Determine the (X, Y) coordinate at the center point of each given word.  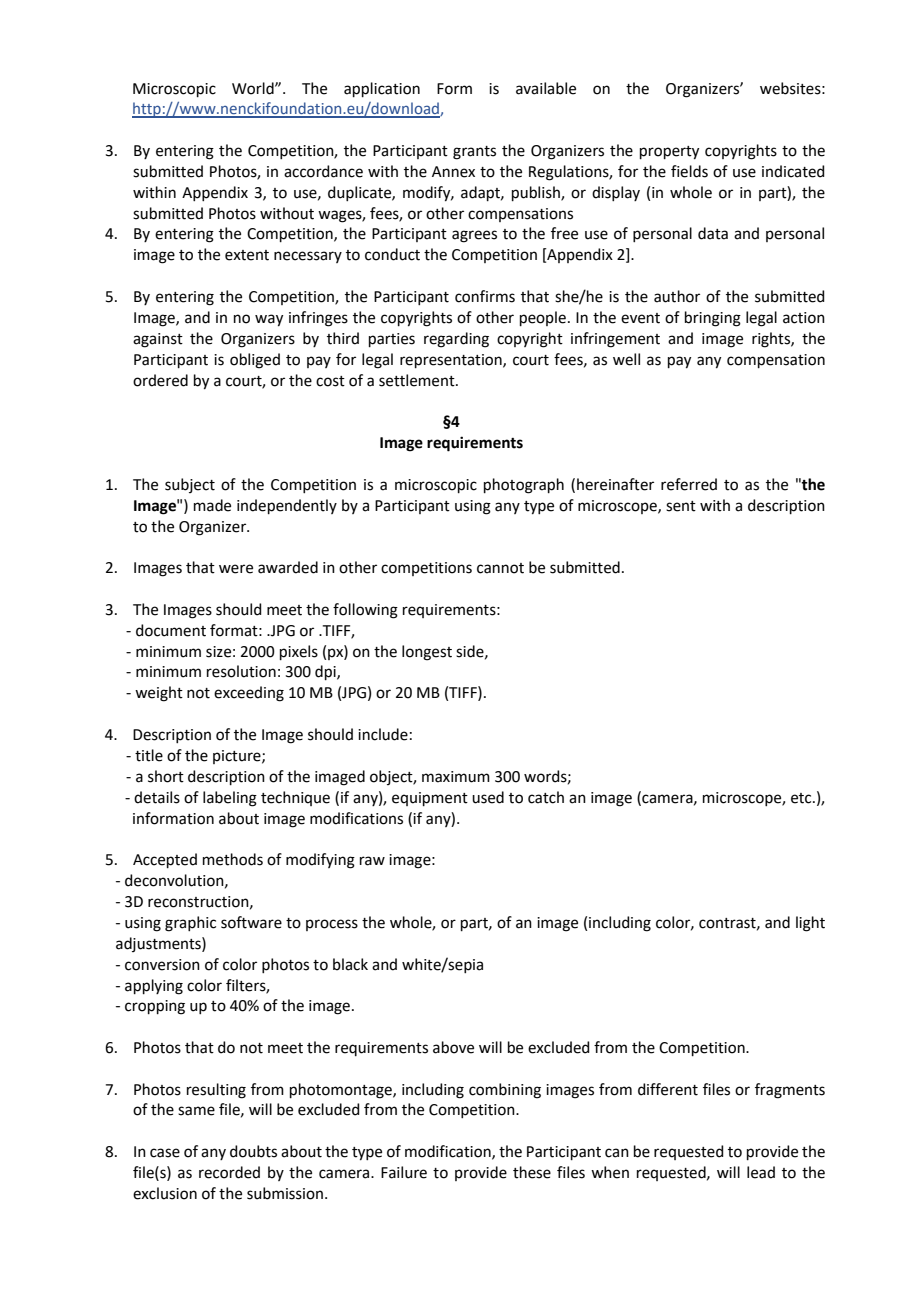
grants (474, 153)
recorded (229, 1172)
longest (427, 653)
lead (761, 1172)
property (669, 153)
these (532, 1172)
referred (689, 484)
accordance (323, 171)
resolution (241, 671)
